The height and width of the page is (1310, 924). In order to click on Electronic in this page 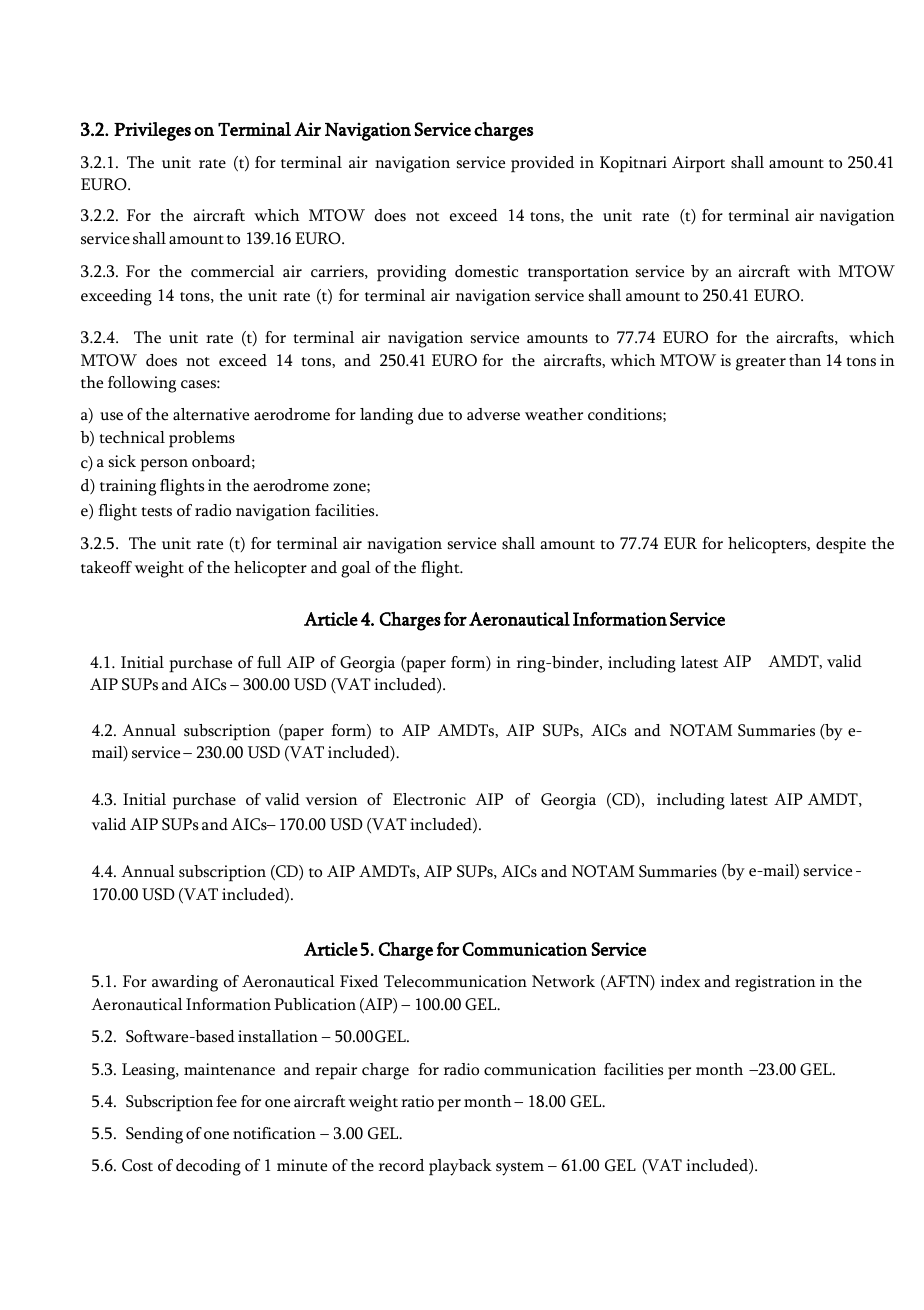, I will do `click(429, 799)`.
